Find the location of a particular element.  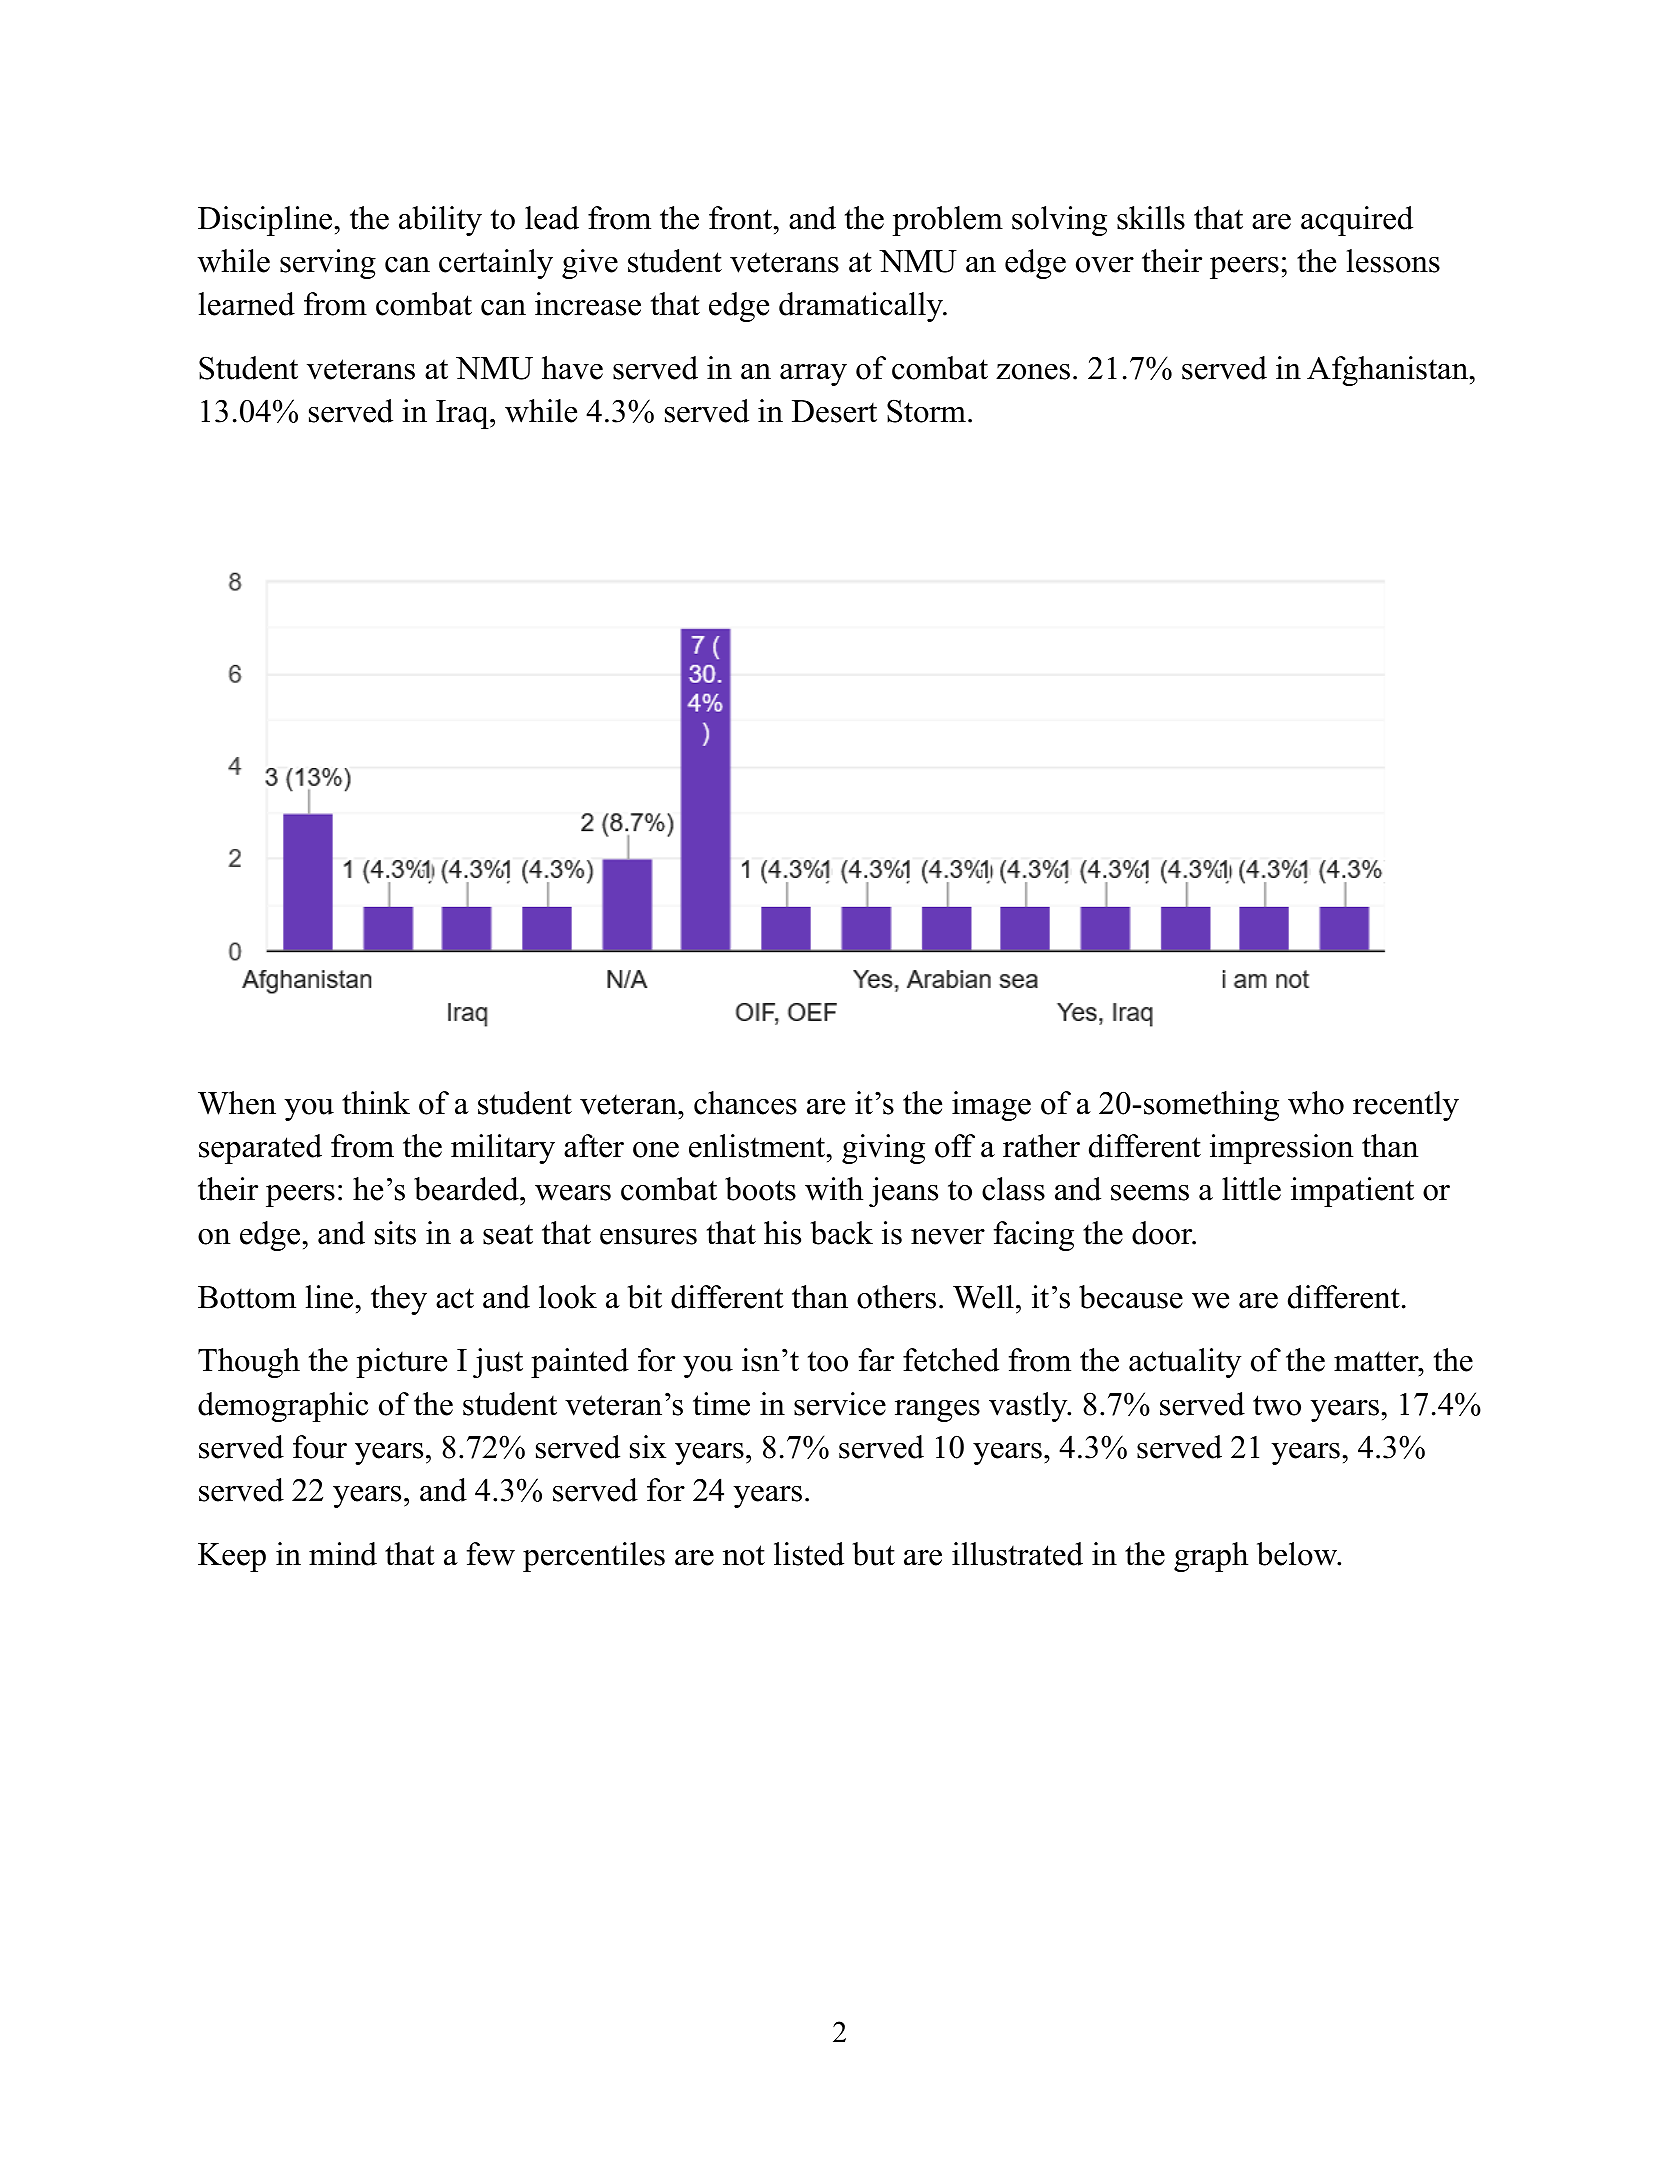

who is located at coordinates (1316, 1103).
